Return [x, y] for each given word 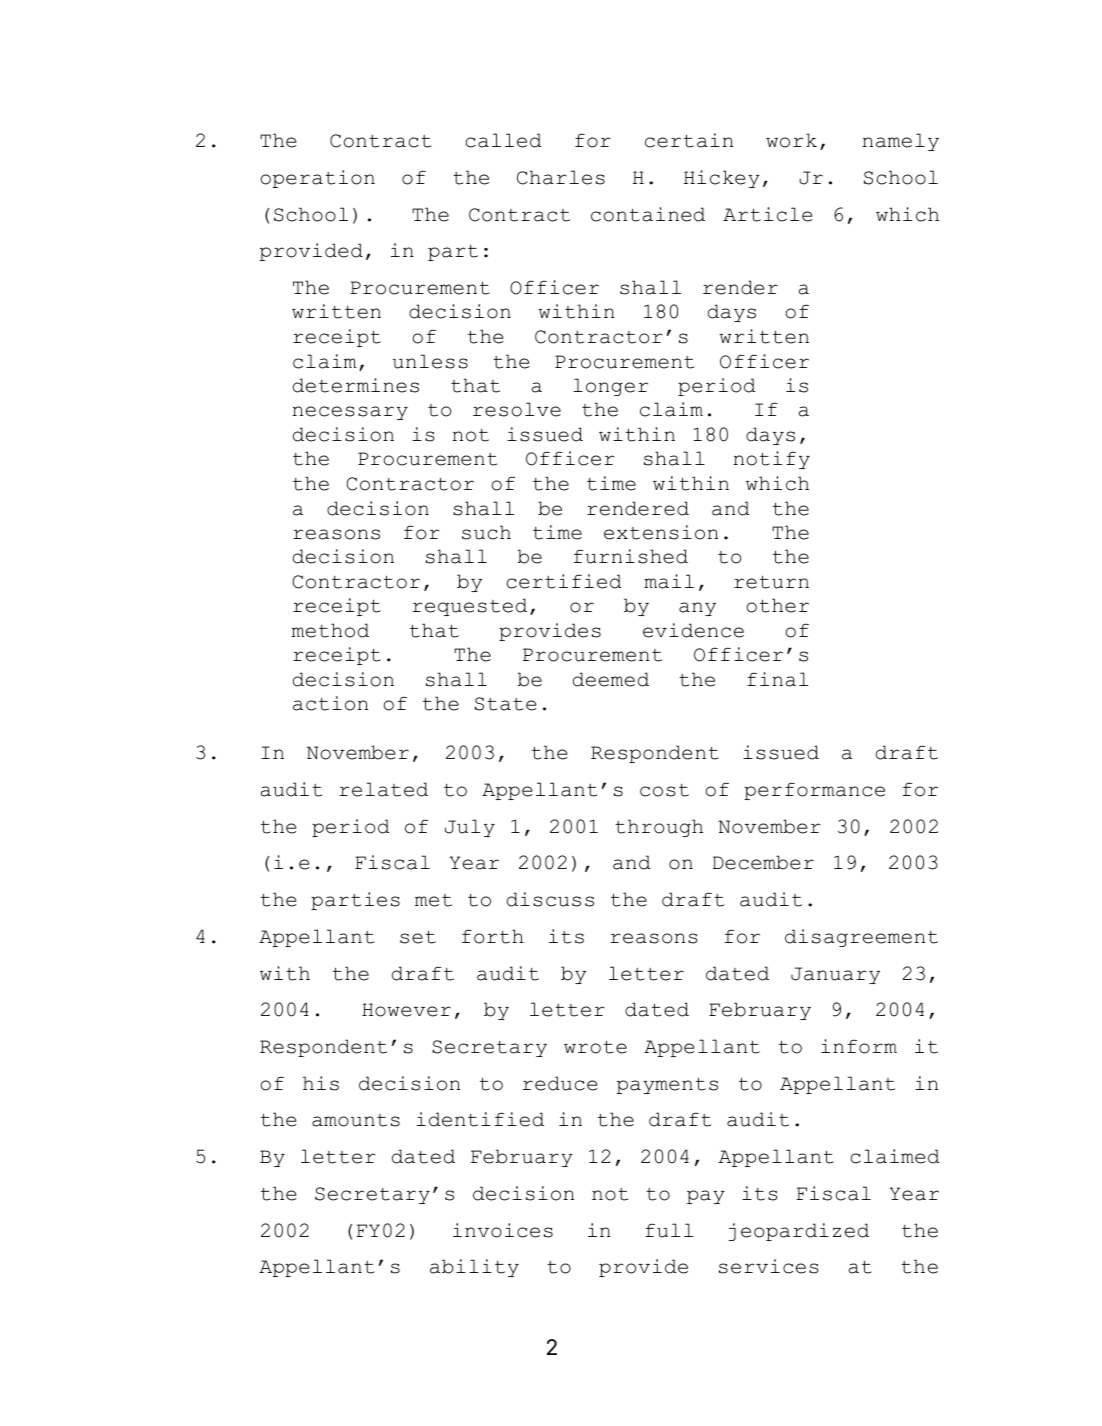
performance [814, 791]
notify [771, 460]
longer [610, 387]
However [406, 1010]
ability [474, 1268]
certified [564, 581]
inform [859, 1046]
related [383, 789]
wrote [595, 1047]
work [791, 140]
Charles [561, 177]
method [330, 630]
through [659, 828]
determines [356, 385]
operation [317, 179]
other [777, 605]
